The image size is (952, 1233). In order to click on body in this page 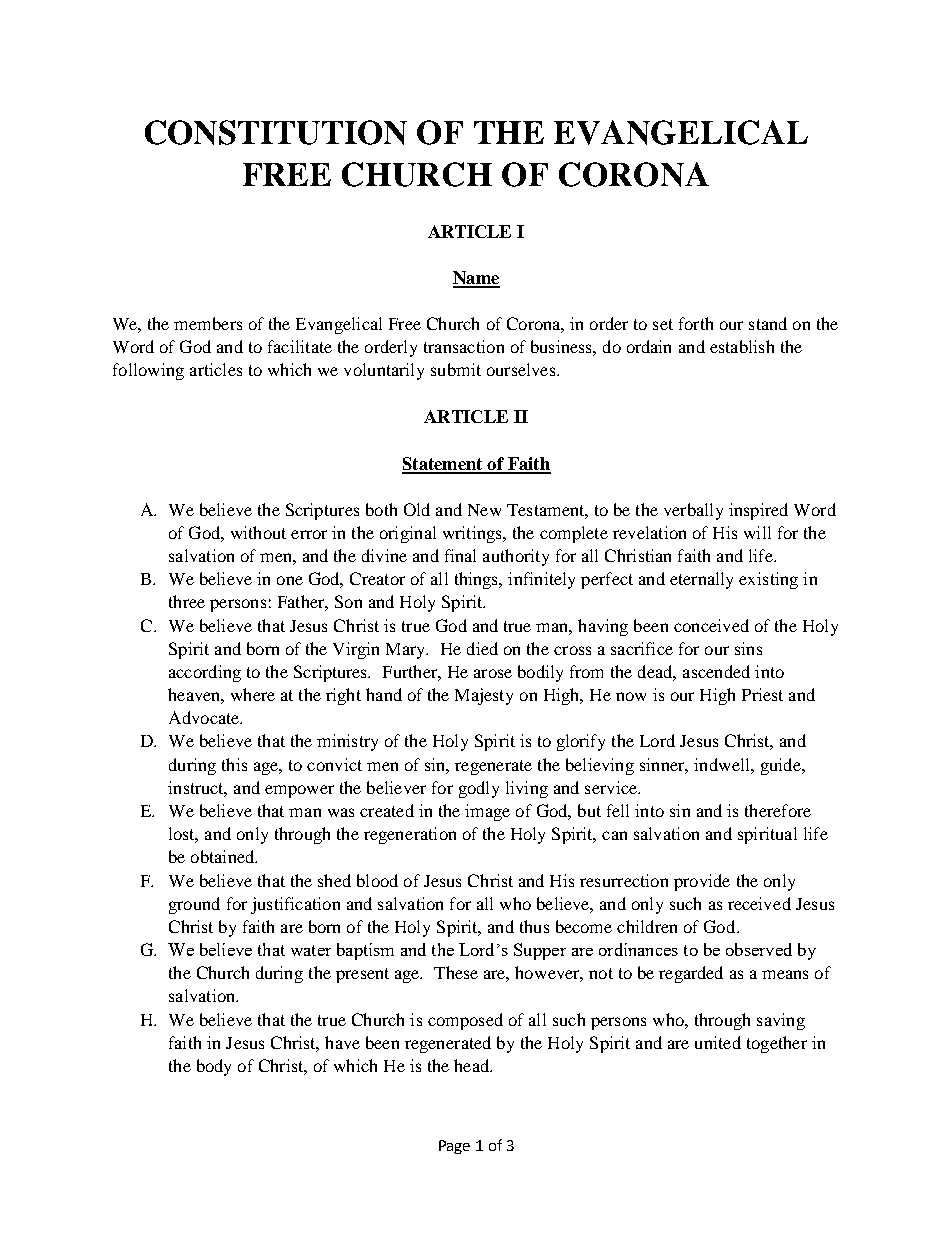, I will do `click(214, 1067)`.
